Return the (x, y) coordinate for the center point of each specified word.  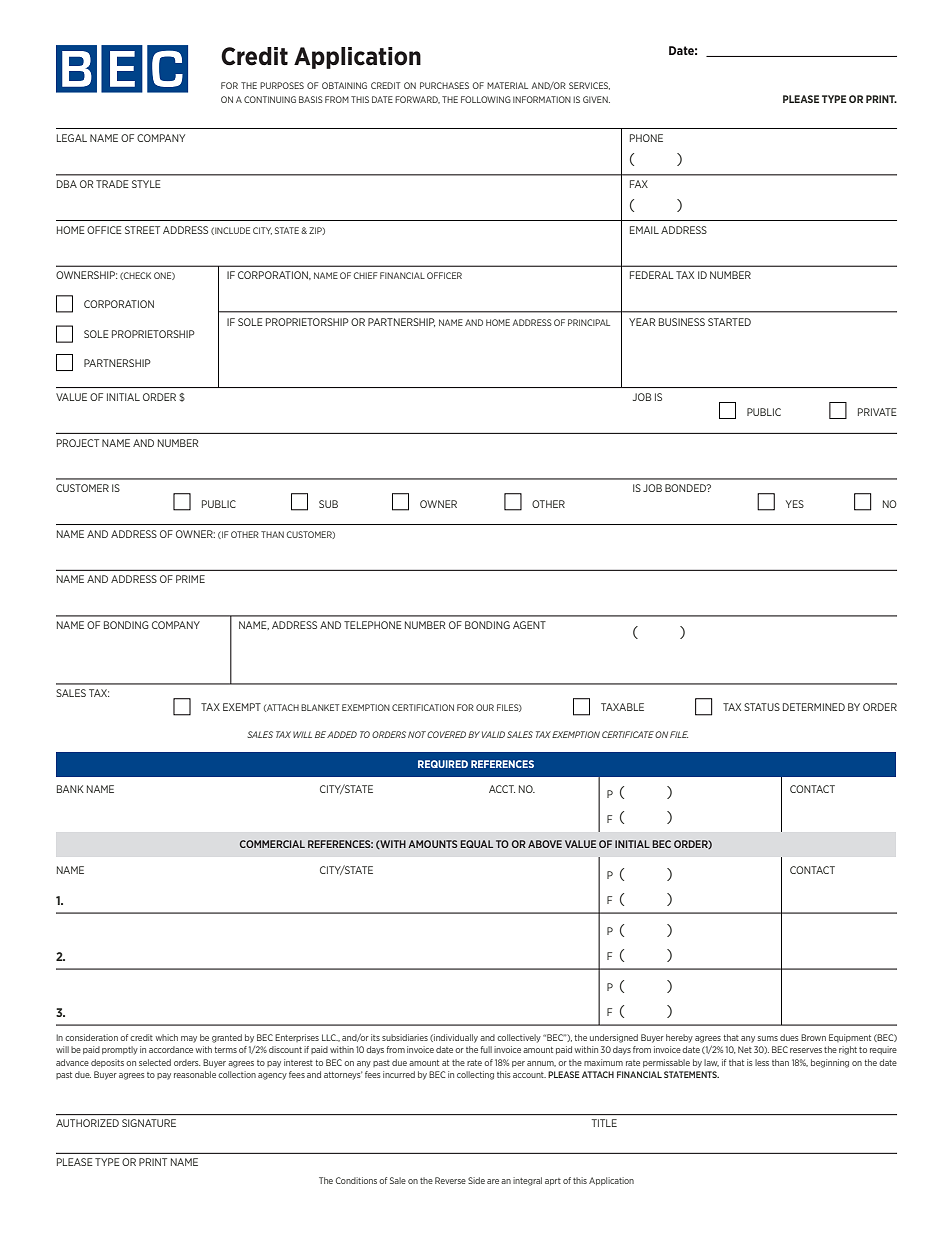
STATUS (762, 707)
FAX (639, 184)
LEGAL (72, 138)
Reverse (450, 1180)
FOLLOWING (486, 99)
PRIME (190, 579)
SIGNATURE (149, 1123)
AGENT (529, 625)
